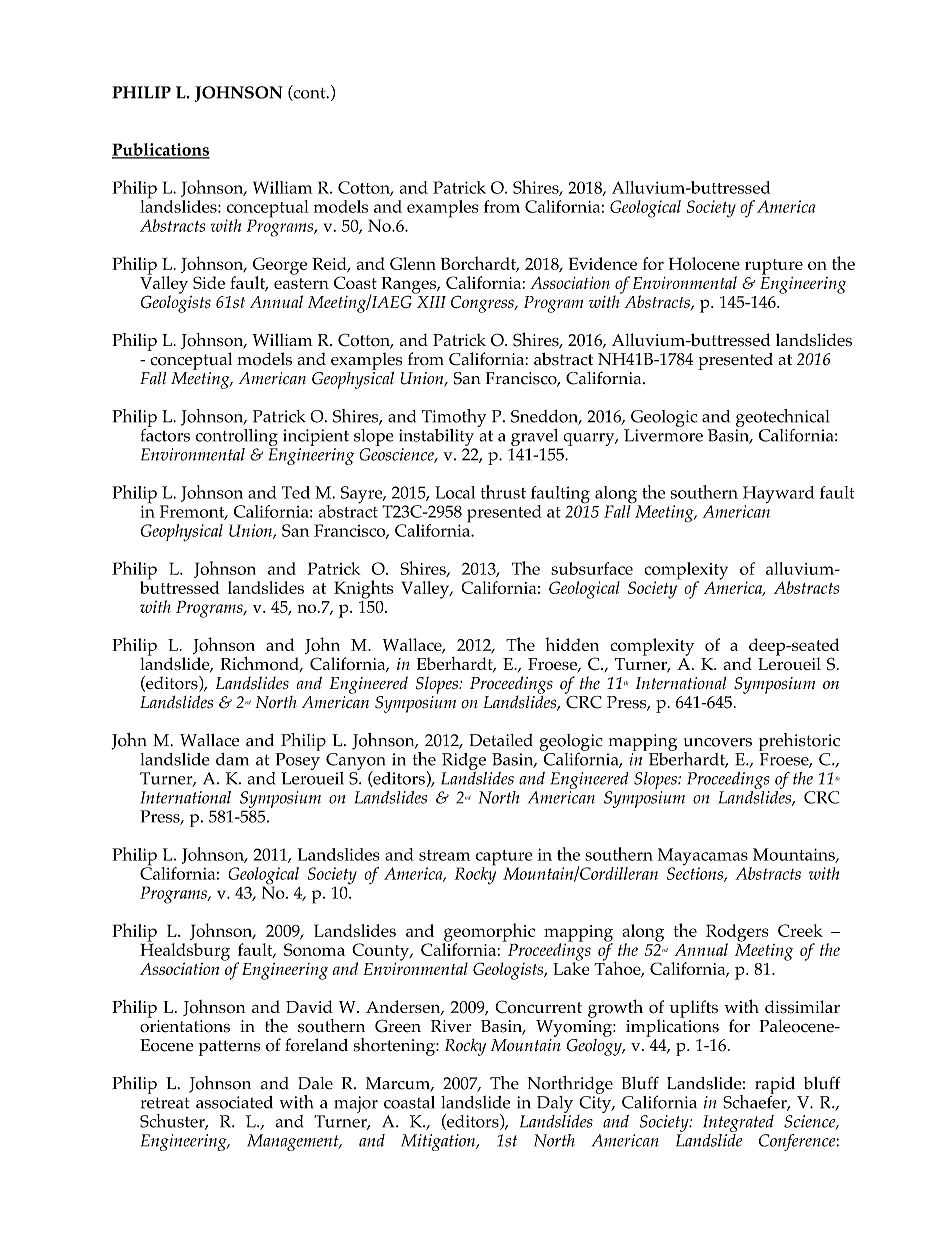  What do you see at coordinates (572, 644) in the screenshot?
I see `hidden` at bounding box center [572, 644].
